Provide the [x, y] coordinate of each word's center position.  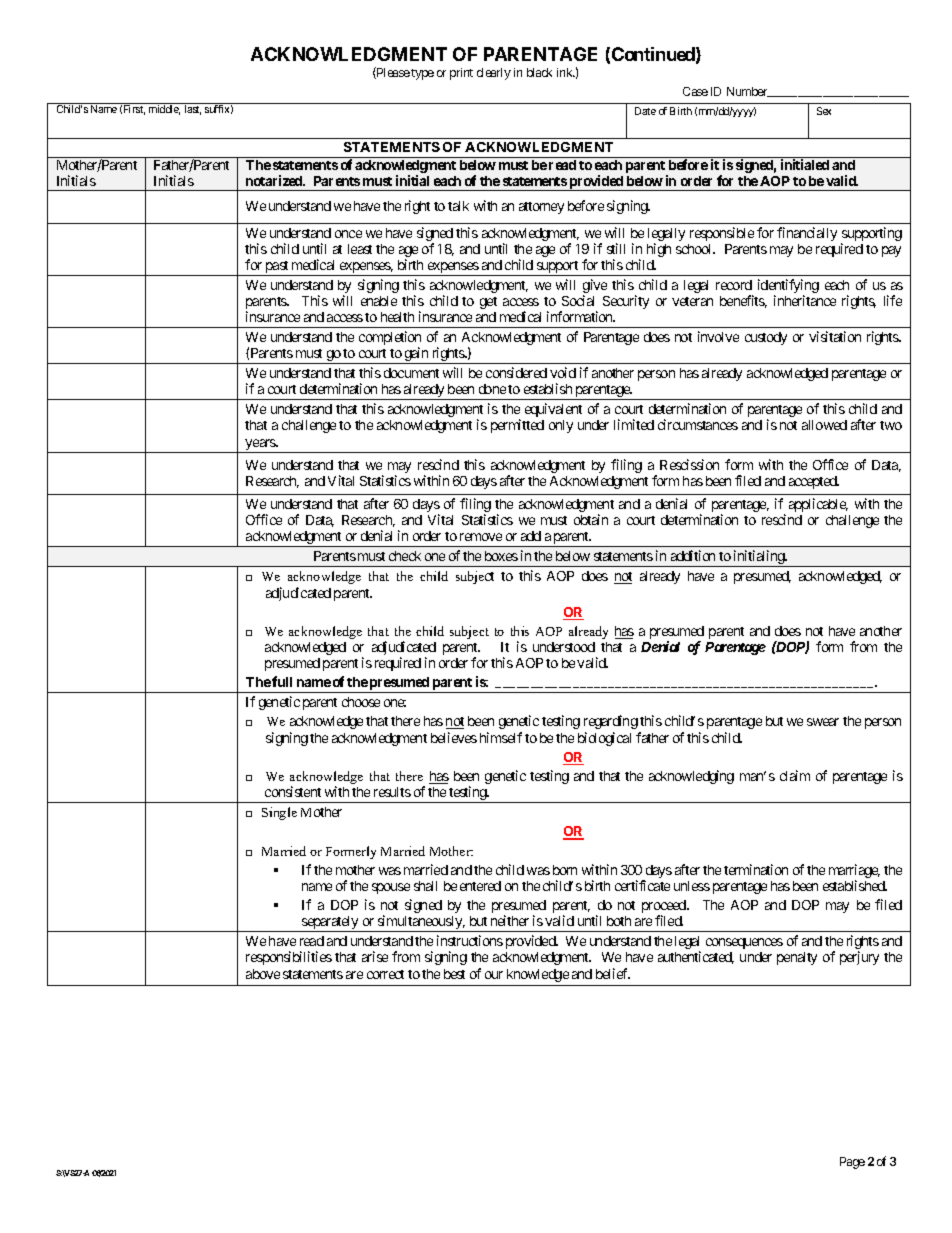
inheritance [805, 300]
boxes [501, 556]
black [539, 72]
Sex [824, 111]
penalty [797, 958]
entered [480, 886]
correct [385, 974]
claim [795, 775]
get [488, 303]
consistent [293, 791]
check [405, 556]
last [193, 110]
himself [501, 737]
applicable [818, 505]
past [277, 268]
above [263, 974]
